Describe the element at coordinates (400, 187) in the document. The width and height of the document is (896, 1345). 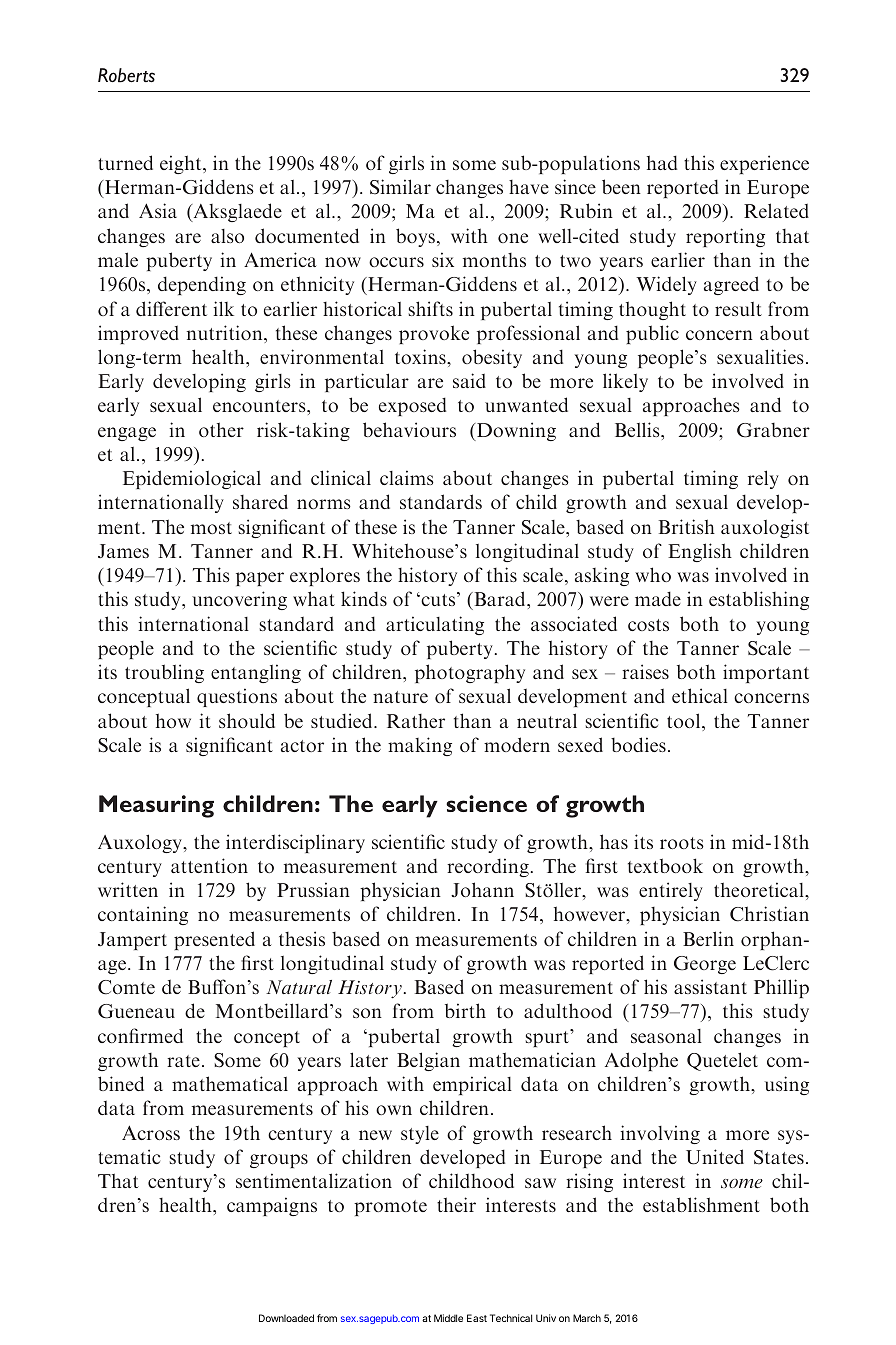
I see `Similar` at that location.
